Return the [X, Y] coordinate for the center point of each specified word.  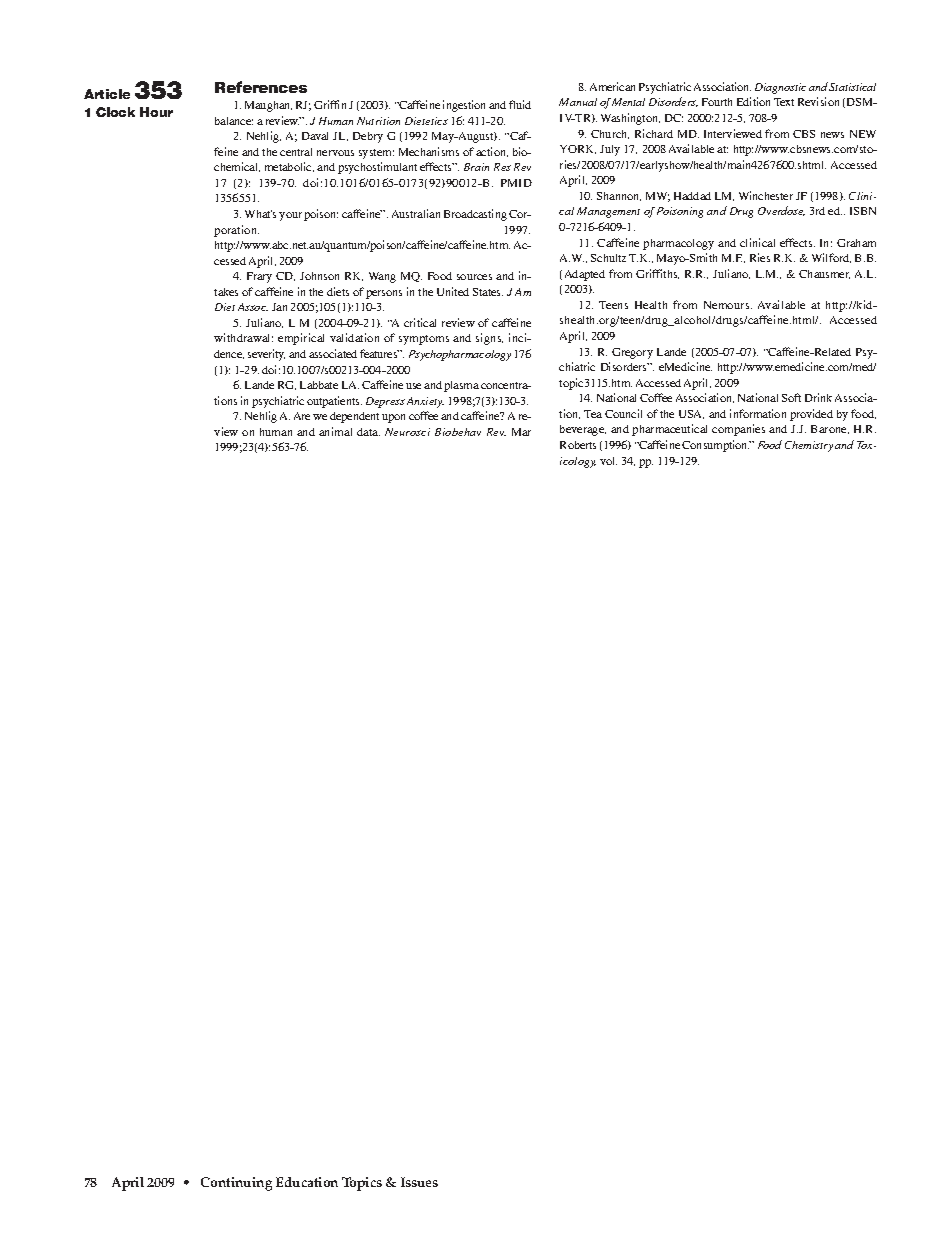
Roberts [578, 445]
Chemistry [809, 446]
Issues [419, 1182]
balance [234, 121]
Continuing [236, 1184]
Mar [521, 432]
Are [302, 416]
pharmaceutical [669, 430]
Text [784, 102]
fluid [520, 104]
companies [738, 430]
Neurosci [407, 432]
